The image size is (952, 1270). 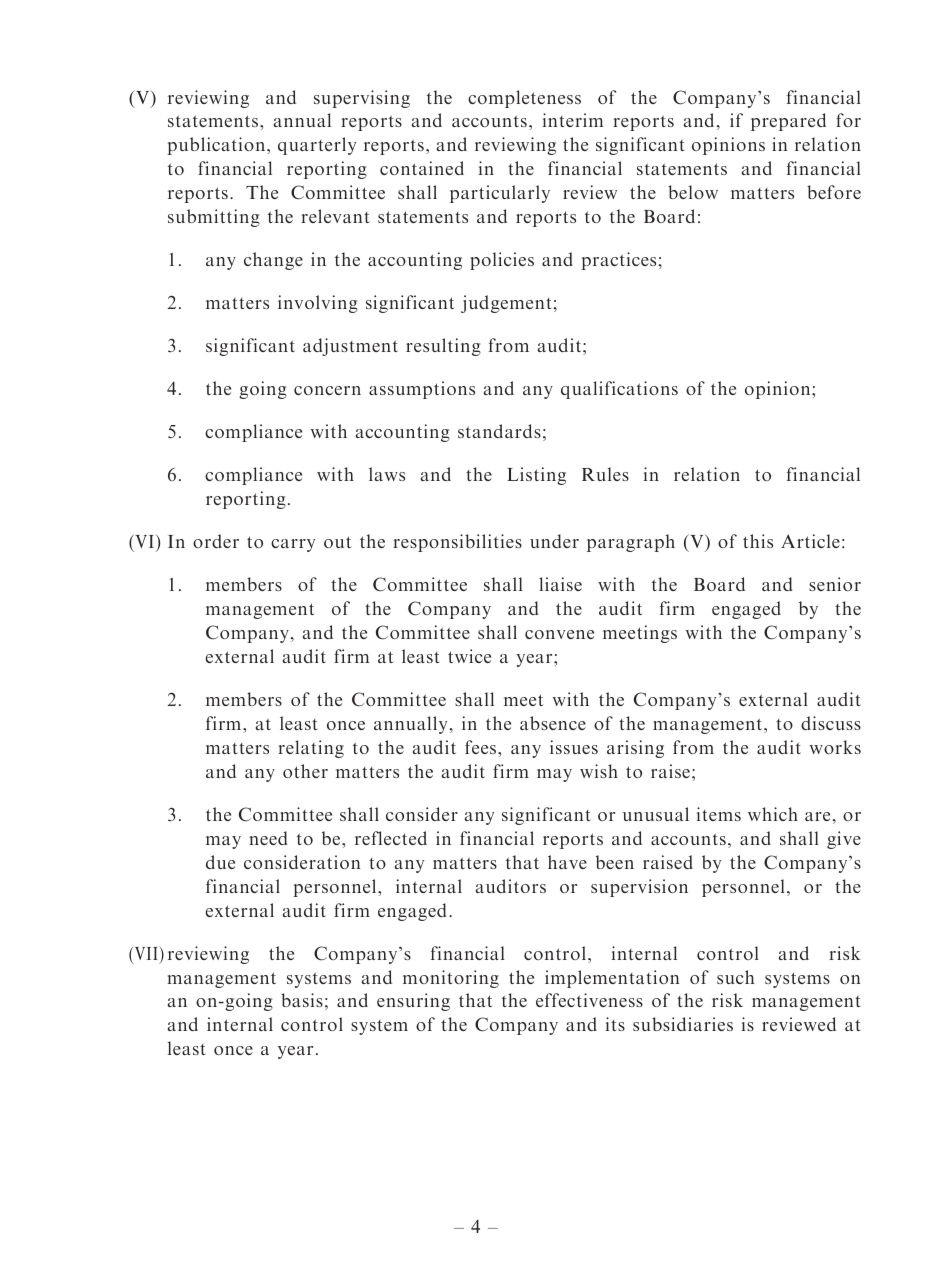 I want to click on discuss, so click(x=831, y=723).
